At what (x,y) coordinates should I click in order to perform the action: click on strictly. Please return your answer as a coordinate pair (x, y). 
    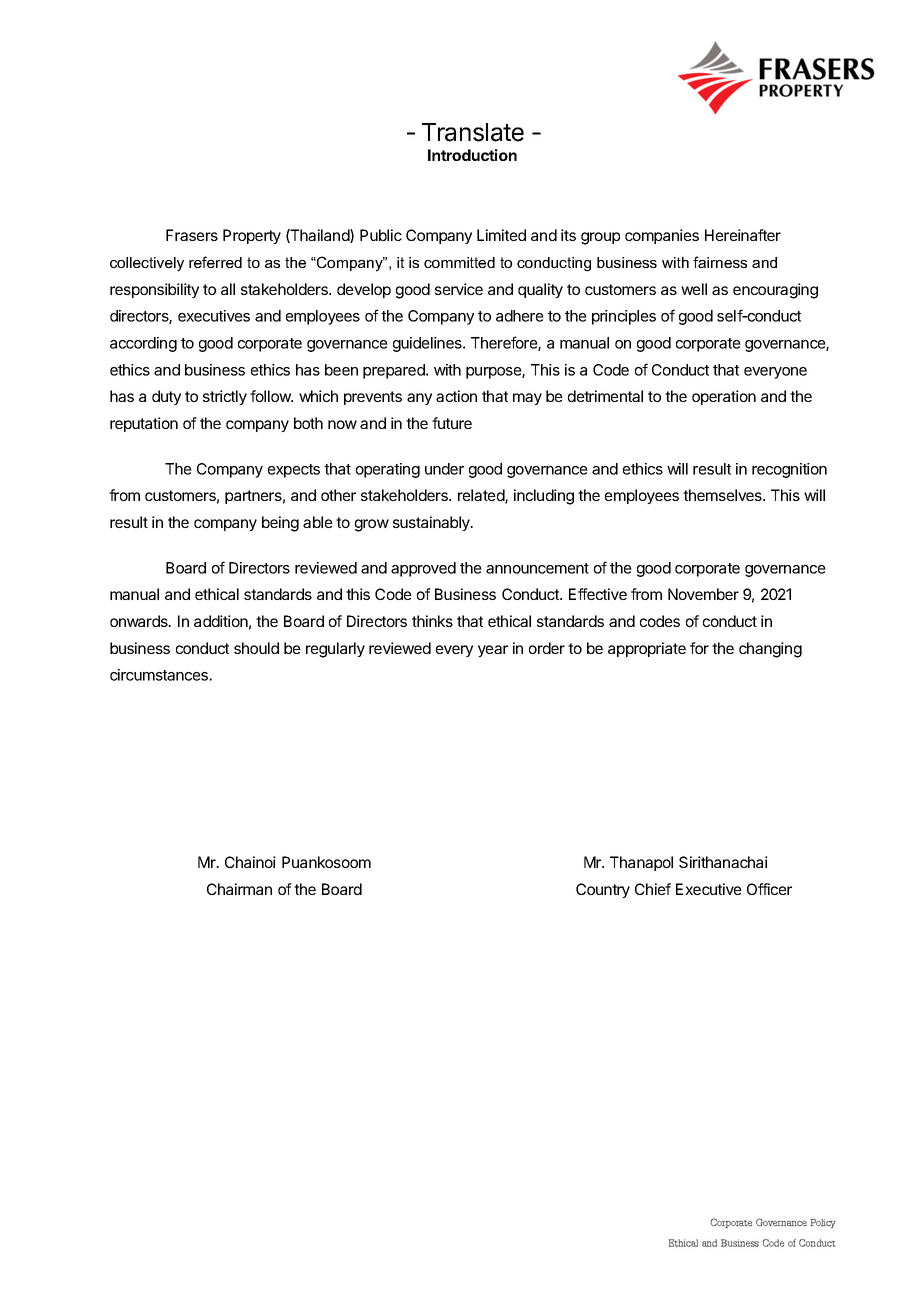
    Looking at the image, I should click on (225, 397).
